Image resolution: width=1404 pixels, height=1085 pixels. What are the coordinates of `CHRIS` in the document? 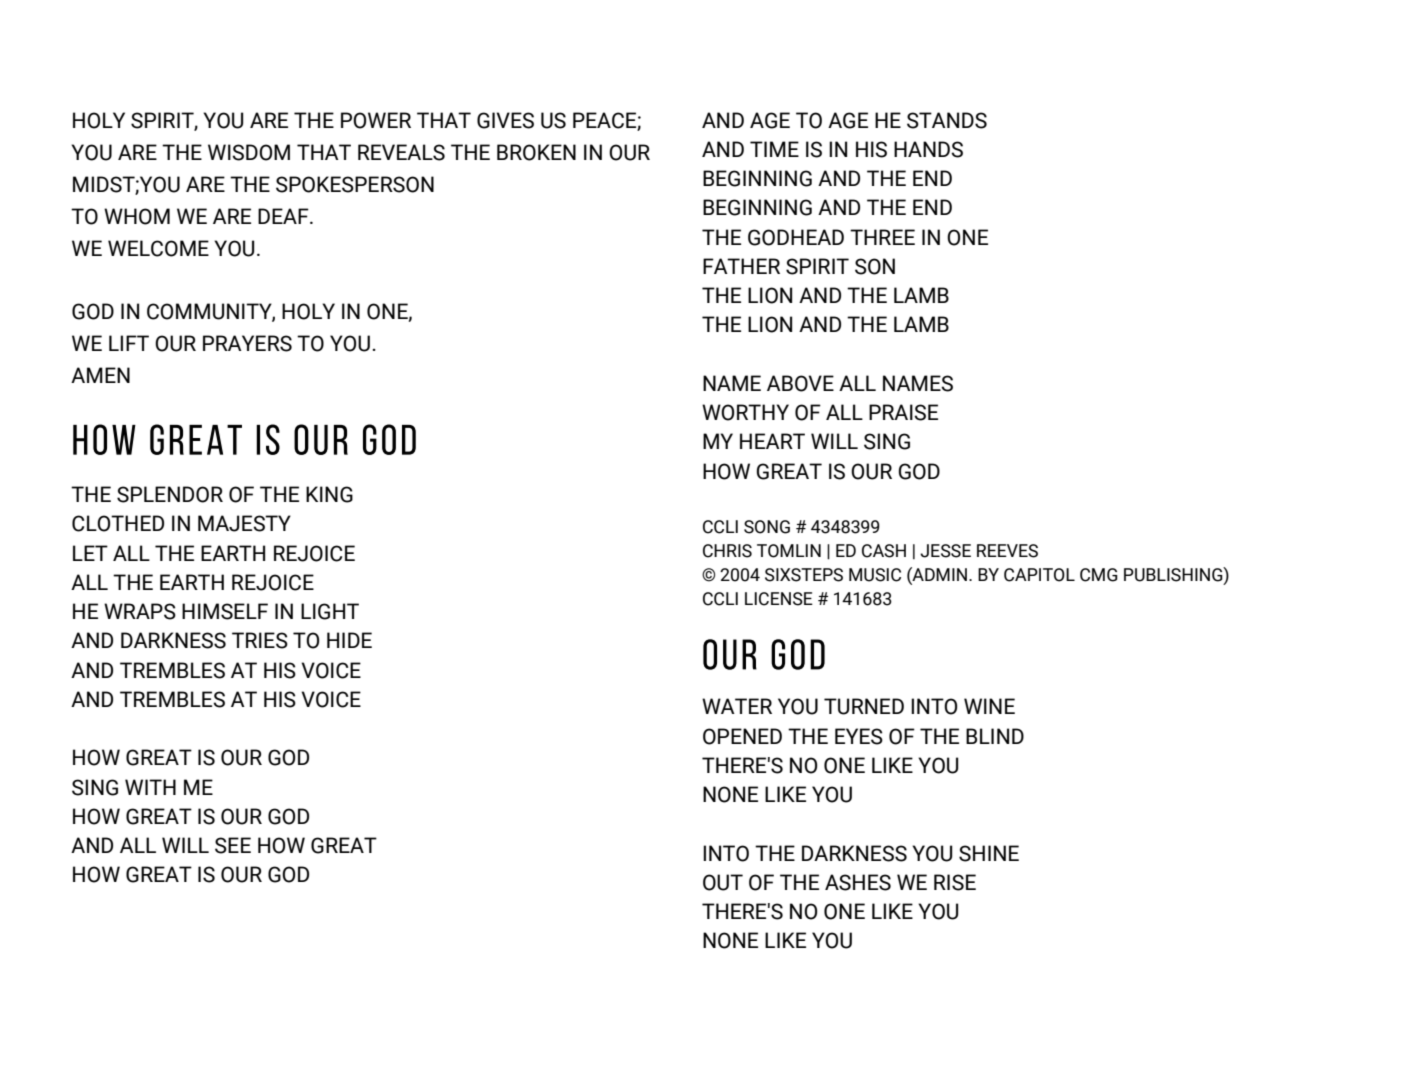 It's located at (727, 551).
